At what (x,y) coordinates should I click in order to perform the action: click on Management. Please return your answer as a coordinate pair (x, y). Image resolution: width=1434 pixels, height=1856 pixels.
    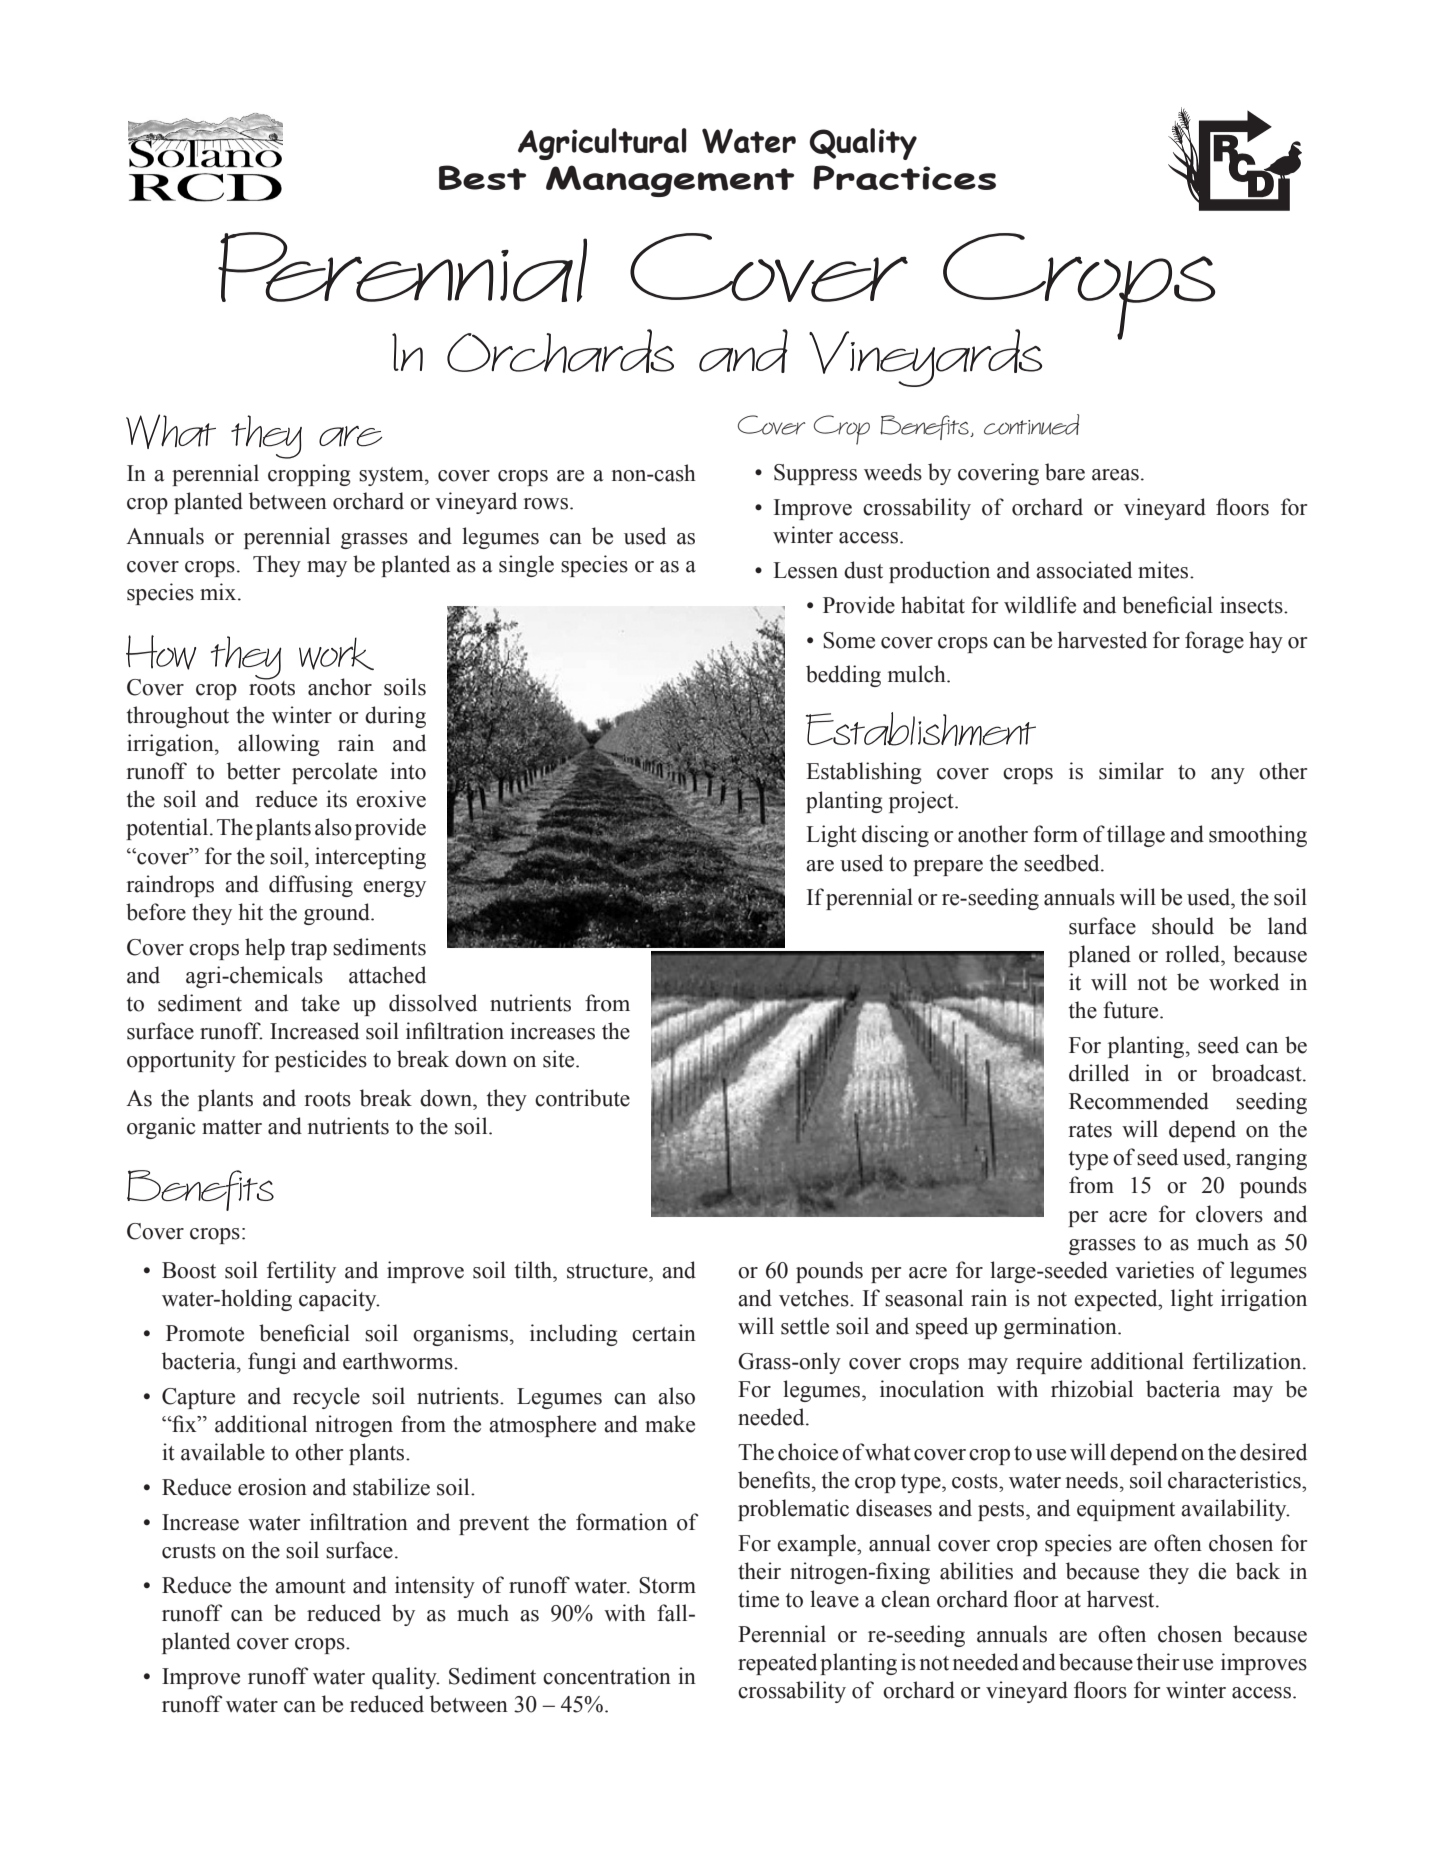
    Looking at the image, I should click on (670, 181).
